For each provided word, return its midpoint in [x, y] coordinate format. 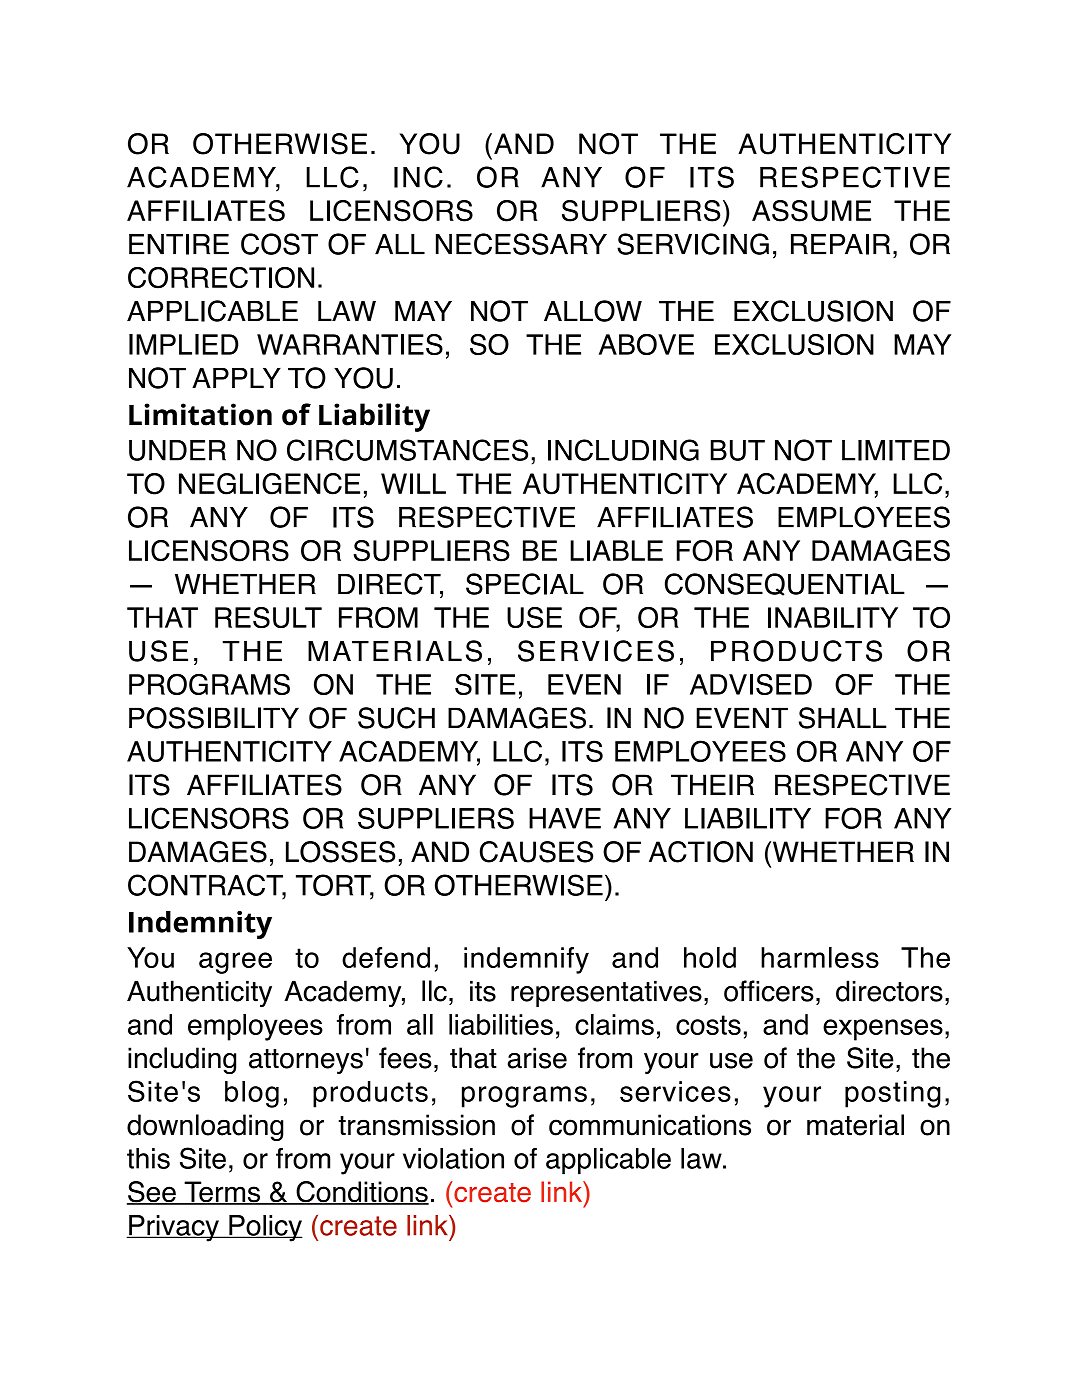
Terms [222, 1193]
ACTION [701, 852]
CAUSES [536, 852]
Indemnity [200, 925]
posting [893, 1094]
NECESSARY [521, 244]
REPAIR [840, 244]
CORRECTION [221, 278]
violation [453, 1158]
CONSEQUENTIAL [785, 584]
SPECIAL [525, 584]
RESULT [268, 618]
